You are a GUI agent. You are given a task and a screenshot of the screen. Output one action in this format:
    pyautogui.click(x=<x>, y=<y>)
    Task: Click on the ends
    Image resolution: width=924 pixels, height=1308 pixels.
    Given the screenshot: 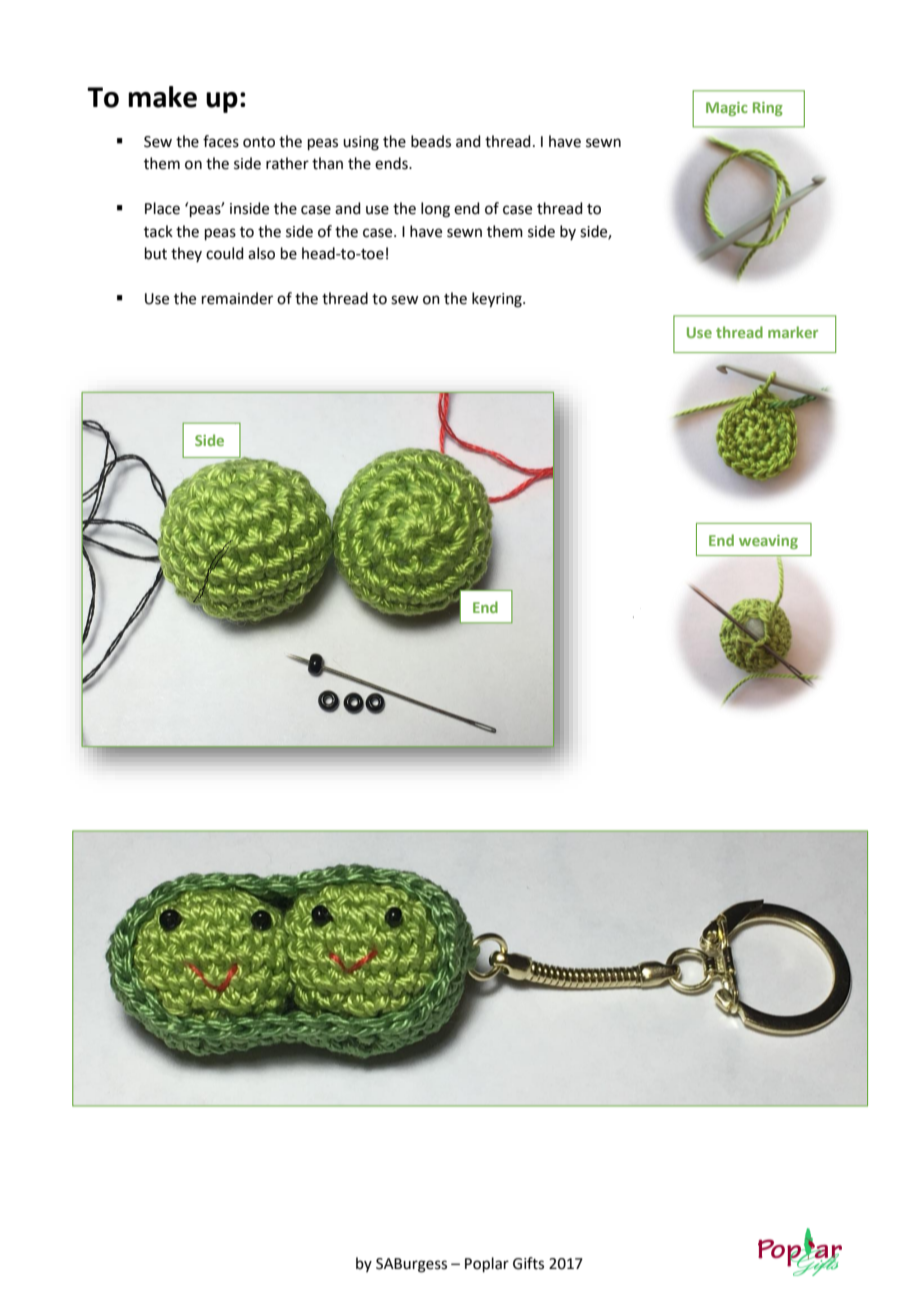 What is the action you would take?
    pyautogui.click(x=392, y=163)
